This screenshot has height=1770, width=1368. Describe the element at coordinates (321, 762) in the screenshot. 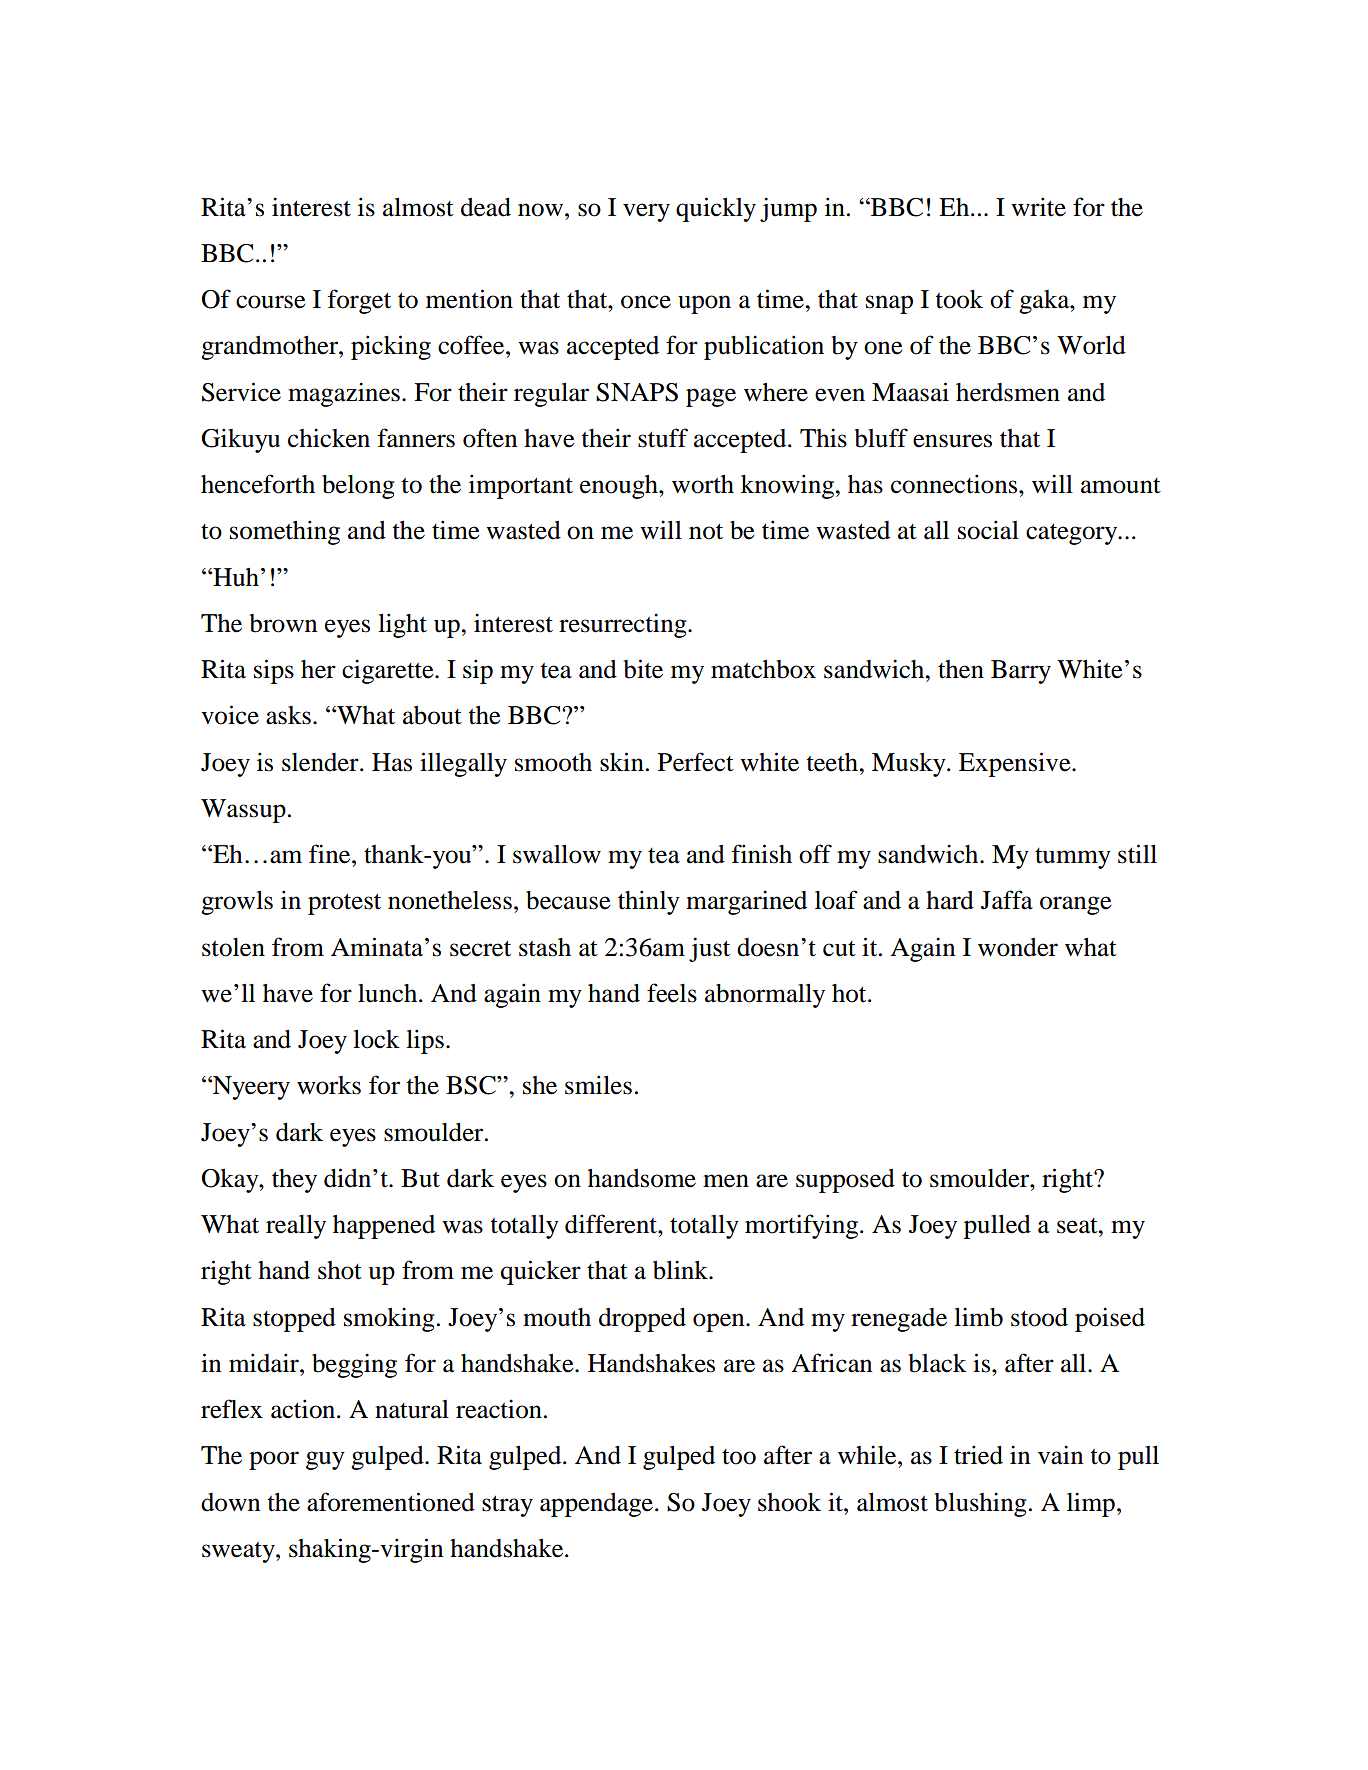

I see `slender` at that location.
